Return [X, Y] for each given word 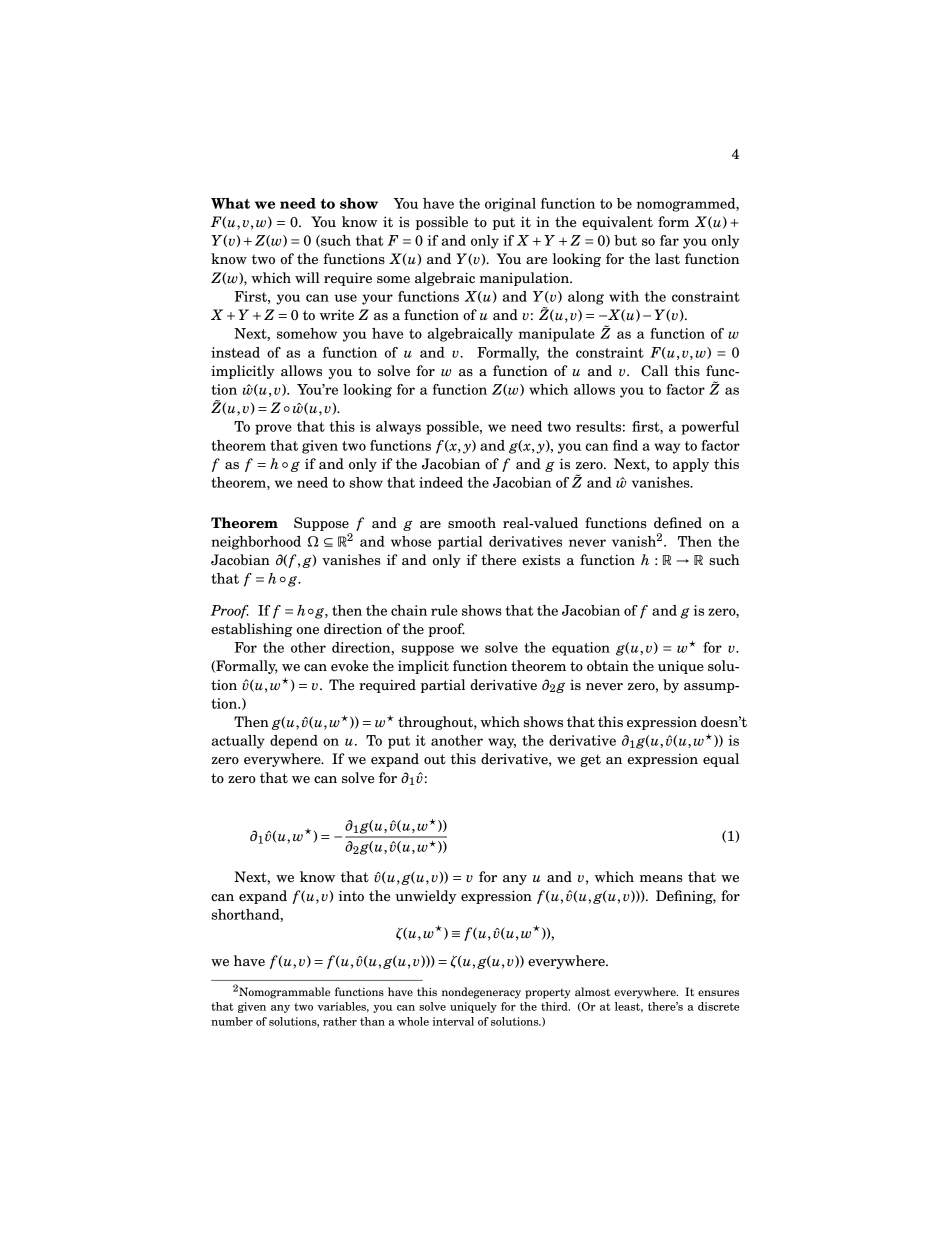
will [307, 277]
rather [340, 1021]
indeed [441, 482]
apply [691, 465]
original [510, 205]
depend [294, 742]
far [669, 240]
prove [273, 429]
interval [453, 1021]
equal [721, 760]
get [590, 760]
